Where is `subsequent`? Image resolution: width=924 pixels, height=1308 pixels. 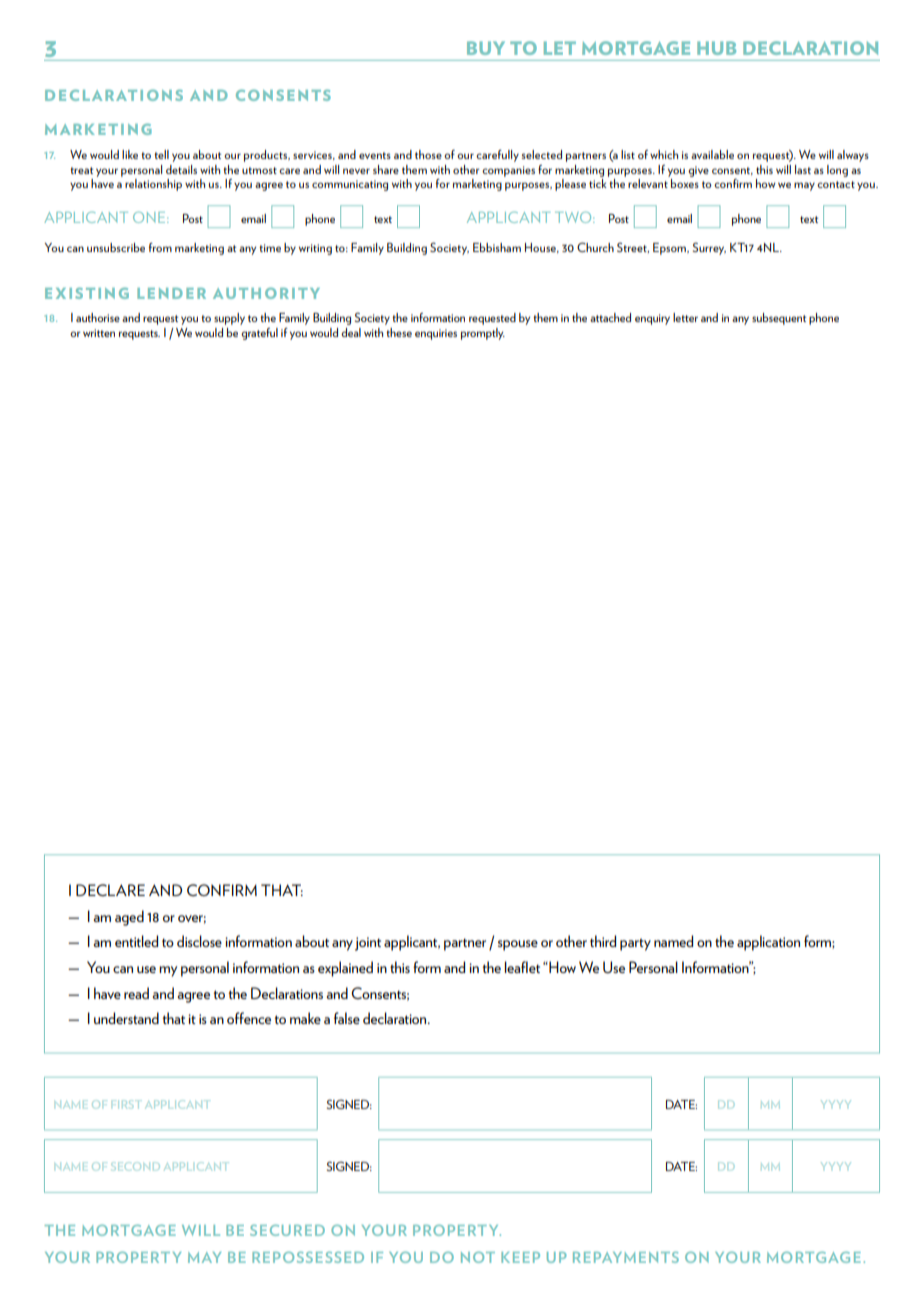
subsequent is located at coordinates (779, 319).
